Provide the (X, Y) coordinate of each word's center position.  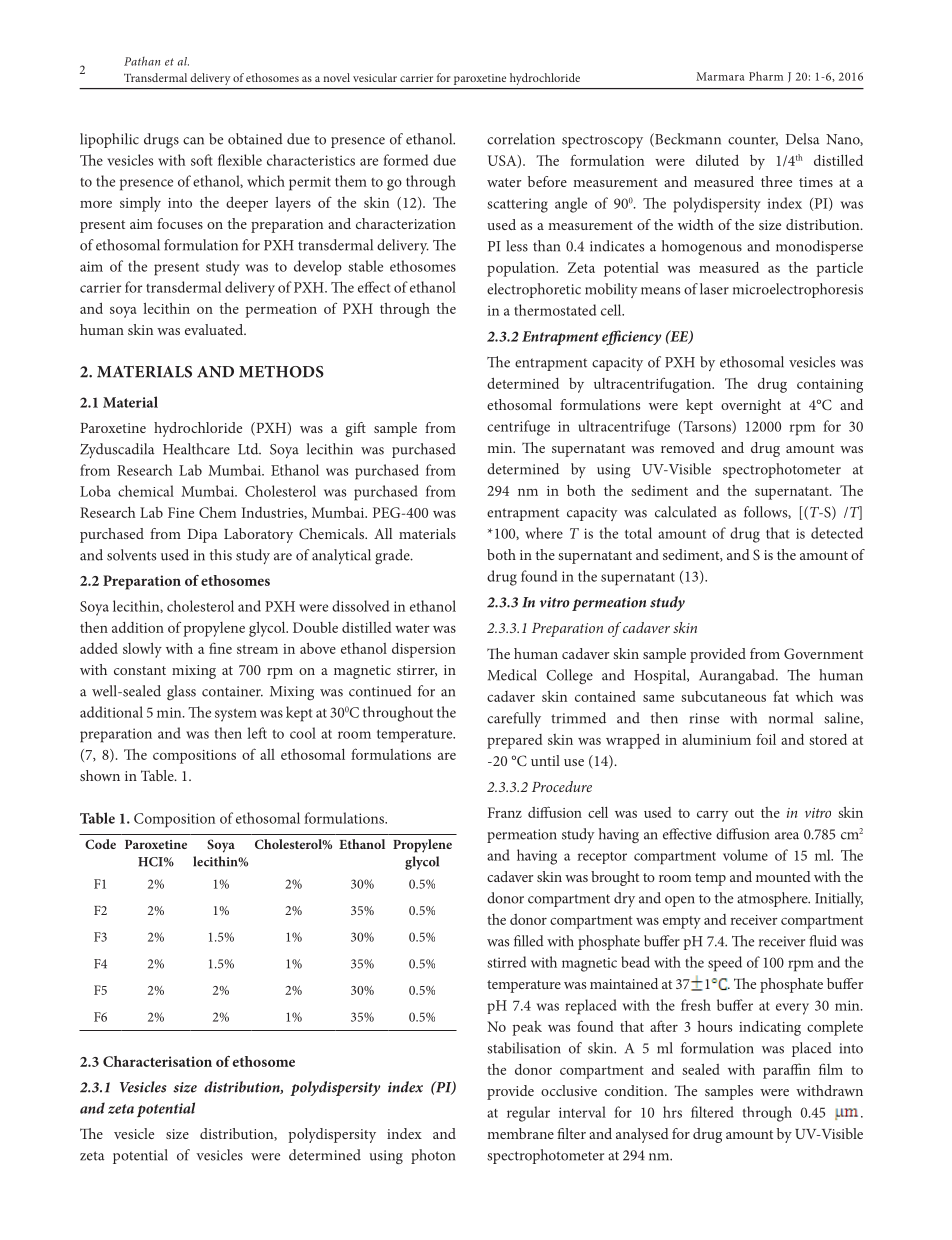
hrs (672, 1112)
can (193, 141)
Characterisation (157, 1061)
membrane (520, 1133)
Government (823, 653)
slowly (142, 650)
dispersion (424, 650)
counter (753, 140)
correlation (521, 139)
